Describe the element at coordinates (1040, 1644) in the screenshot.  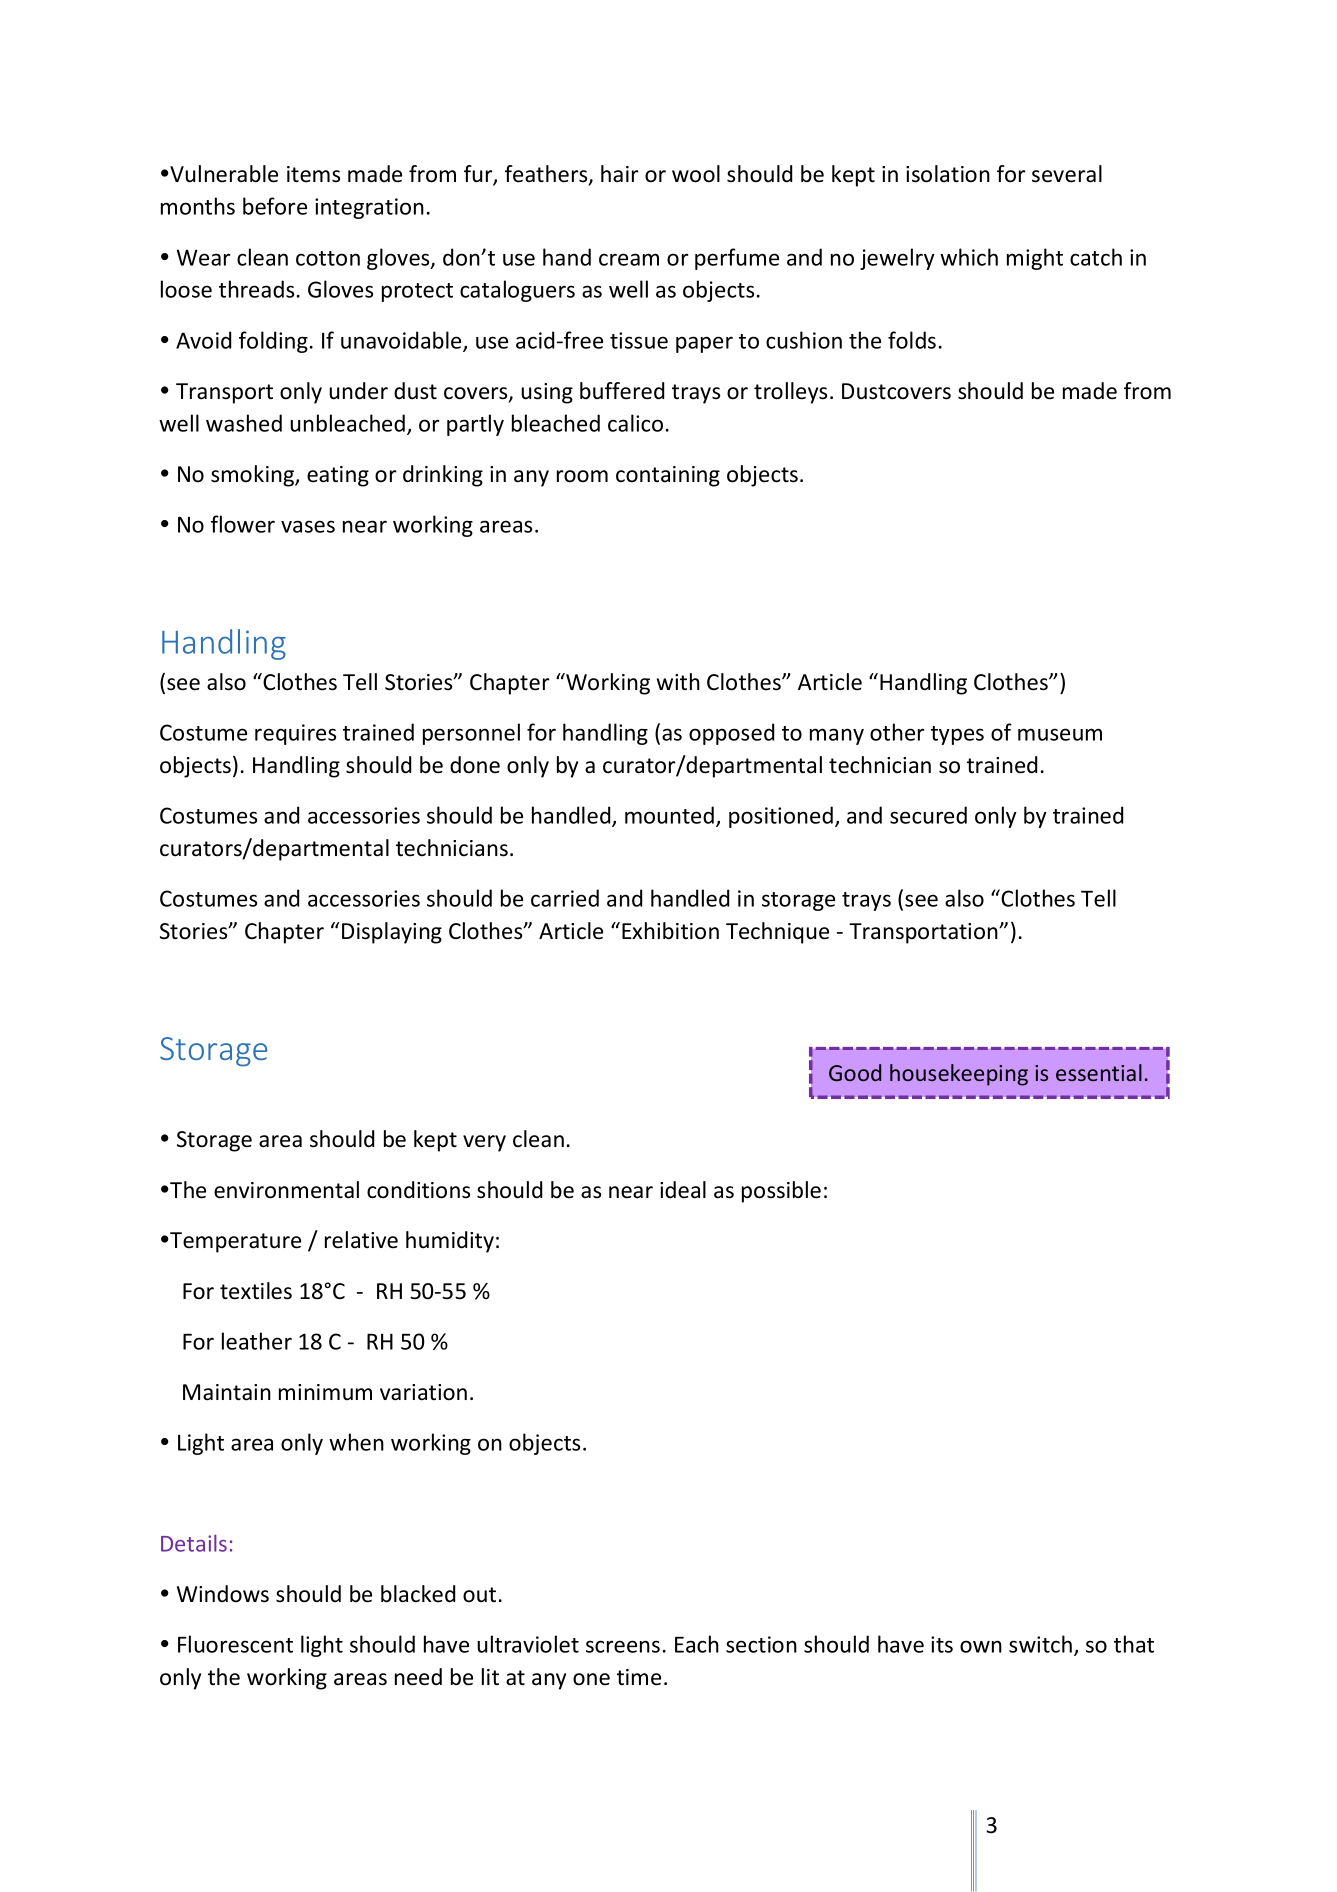
I see `switch` at that location.
